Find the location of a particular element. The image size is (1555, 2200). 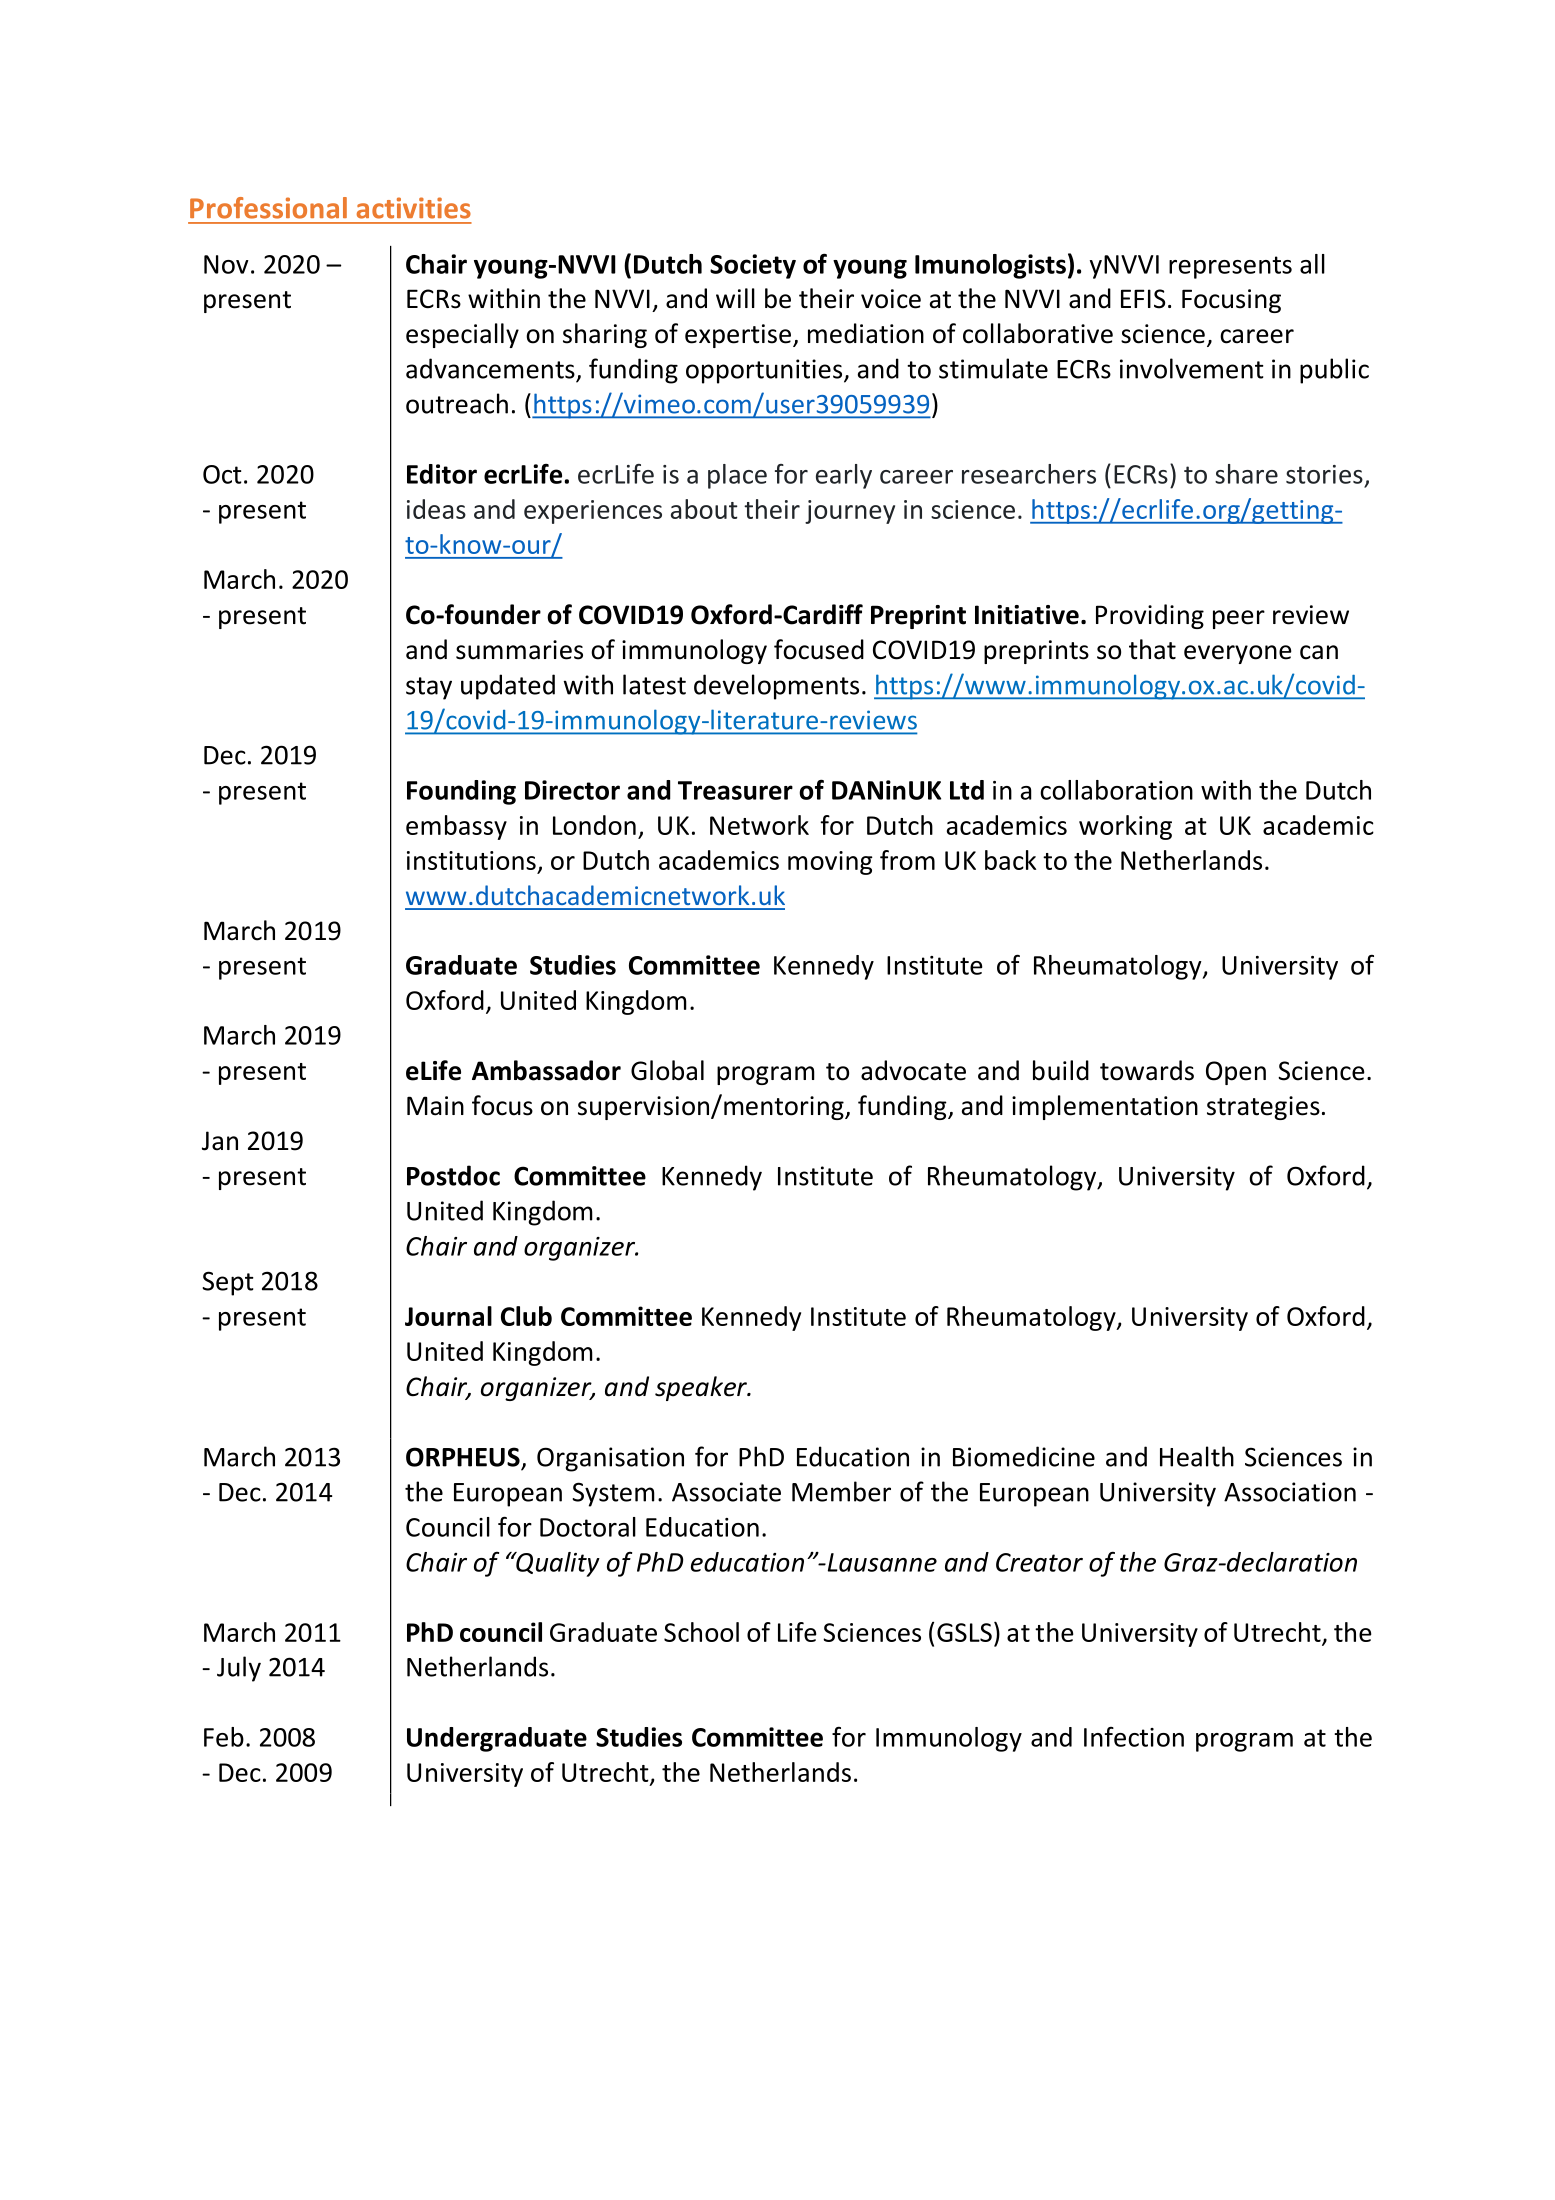

institutions is located at coordinates (471, 860).
